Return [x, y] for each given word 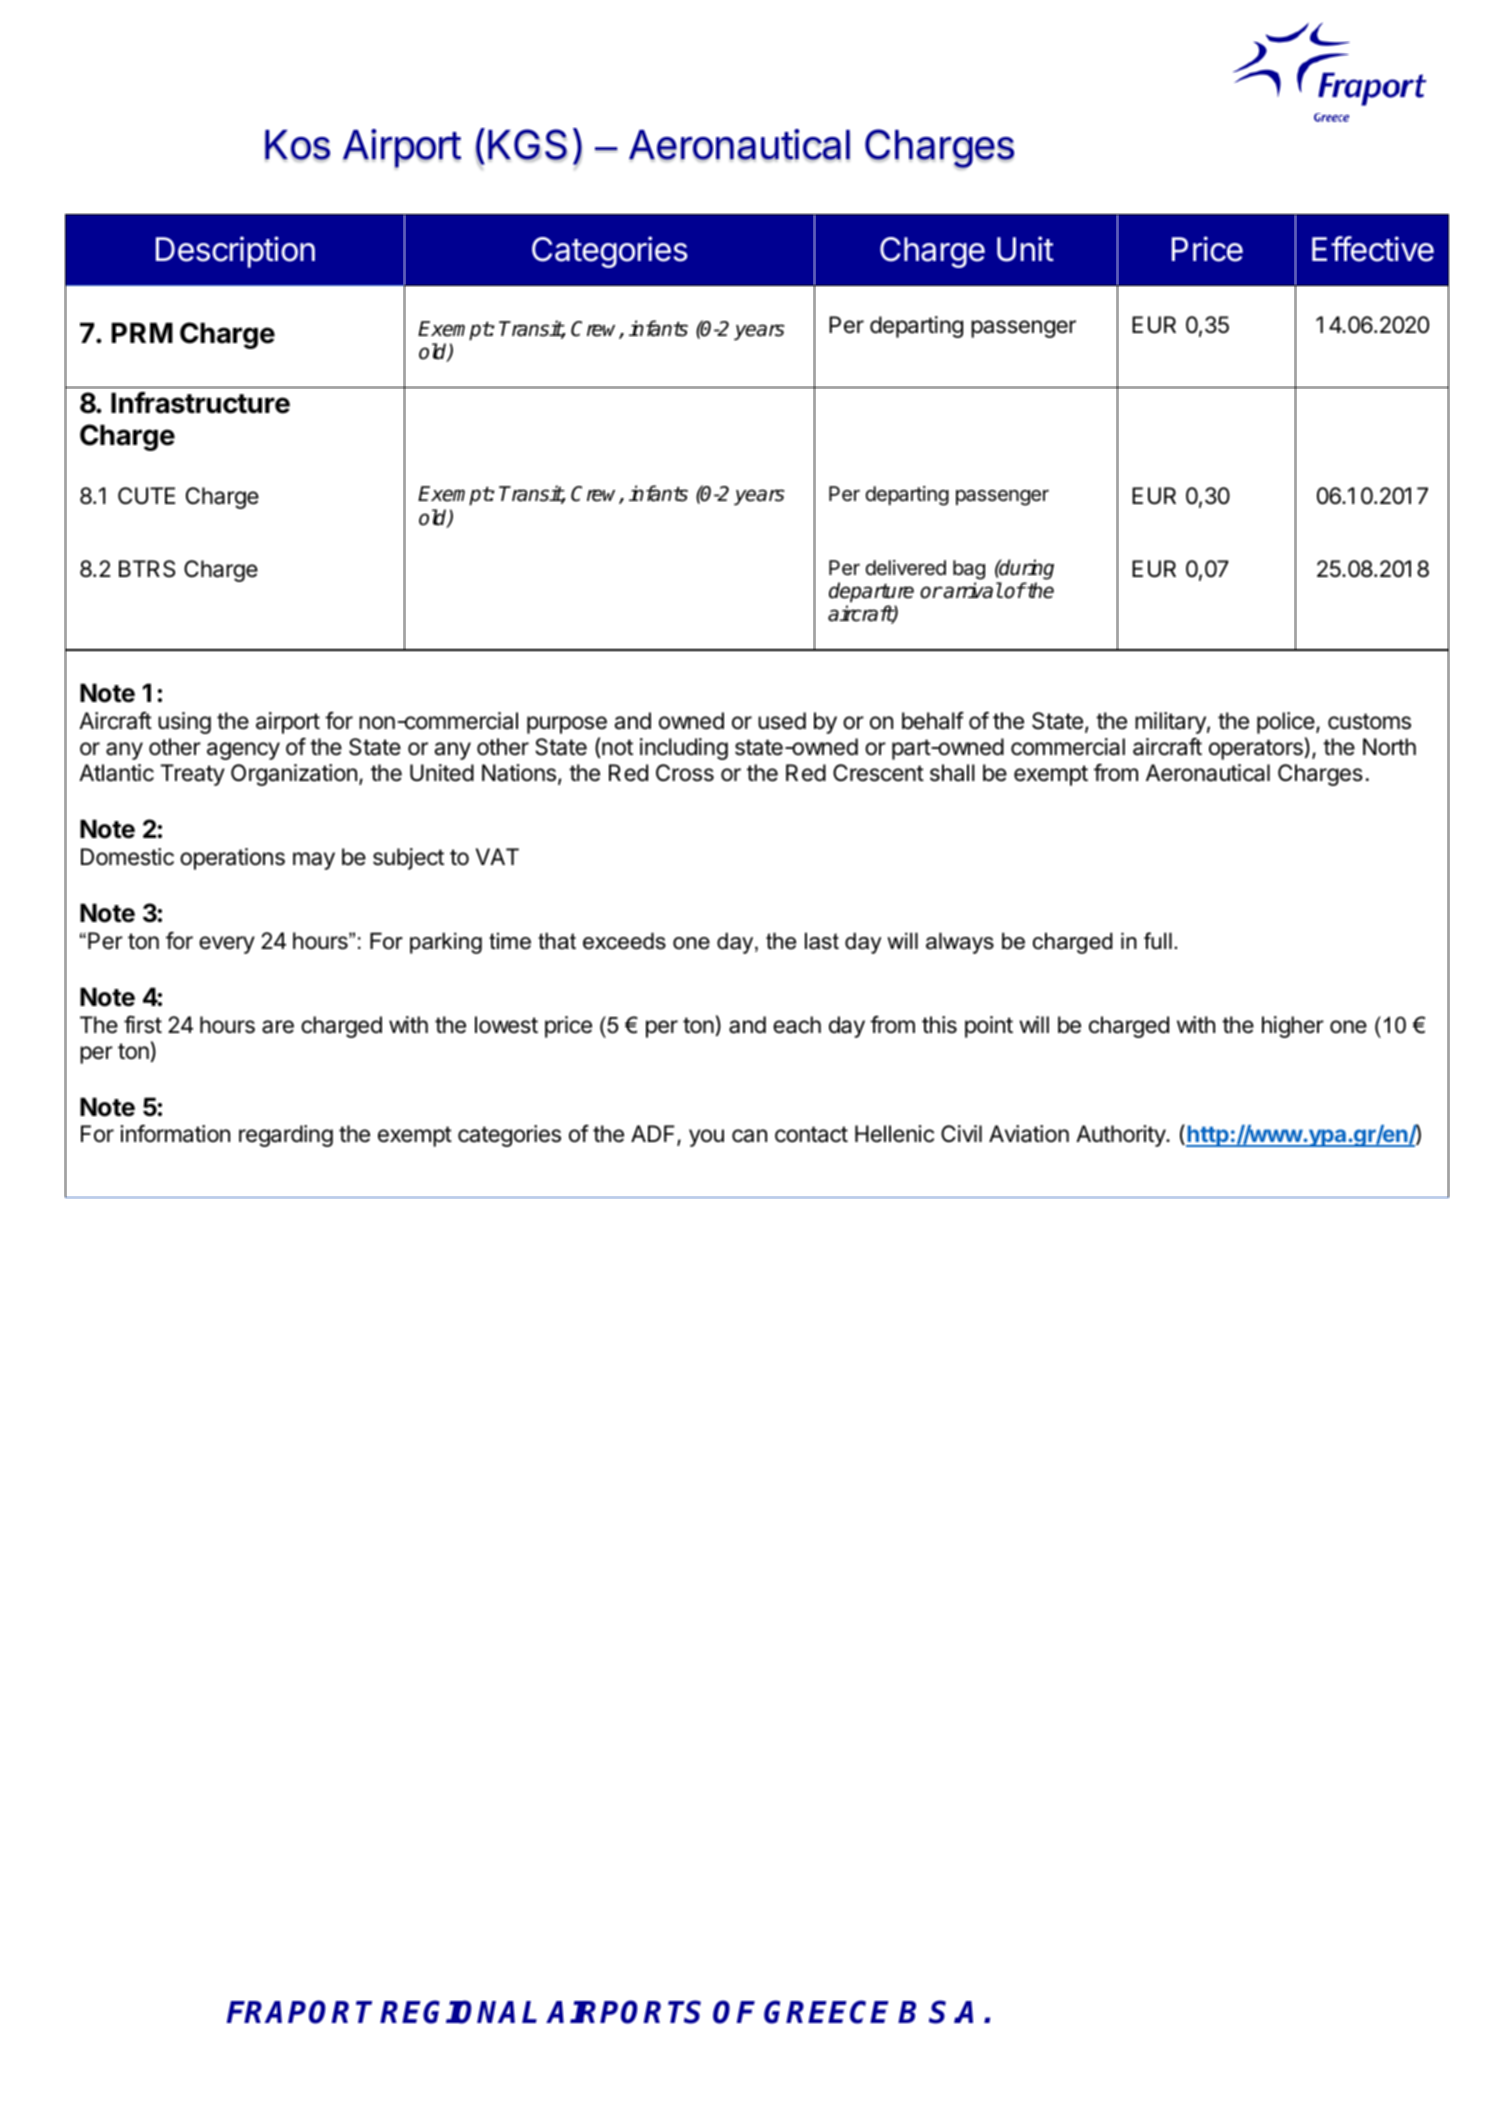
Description [235, 252]
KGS [527, 145]
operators [1256, 749]
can [749, 1136]
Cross [685, 773]
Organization [294, 775]
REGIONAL [458, 2012]
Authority [1121, 1136]
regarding [286, 1136]
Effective [1373, 249]
